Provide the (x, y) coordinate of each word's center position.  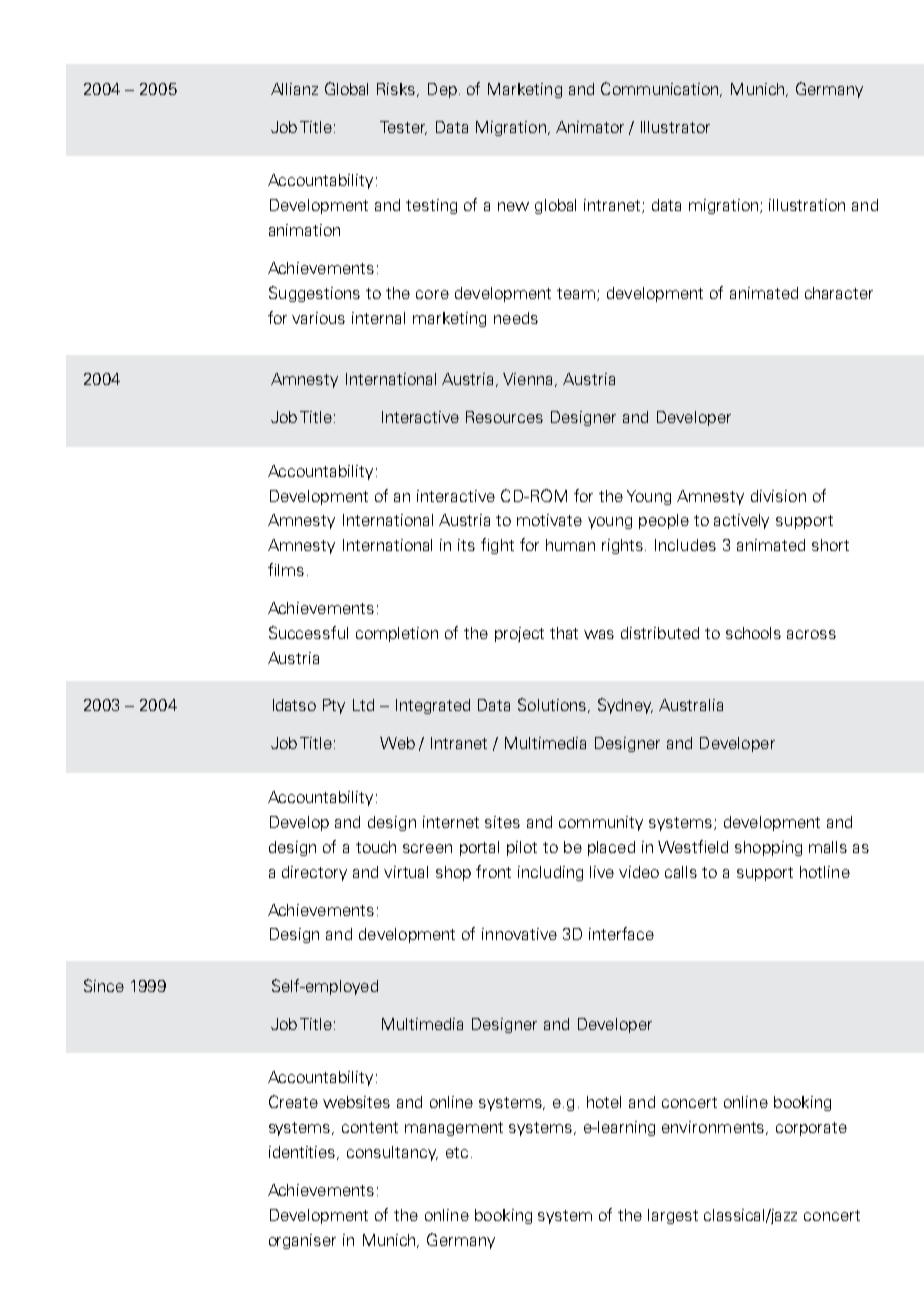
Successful (308, 632)
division (778, 496)
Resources (504, 417)
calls (681, 872)
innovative (519, 934)
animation (304, 230)
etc (457, 1152)
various (318, 318)
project (519, 634)
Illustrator (675, 127)
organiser (302, 1241)
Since (104, 985)
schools (753, 633)
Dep (442, 90)
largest (673, 1216)
